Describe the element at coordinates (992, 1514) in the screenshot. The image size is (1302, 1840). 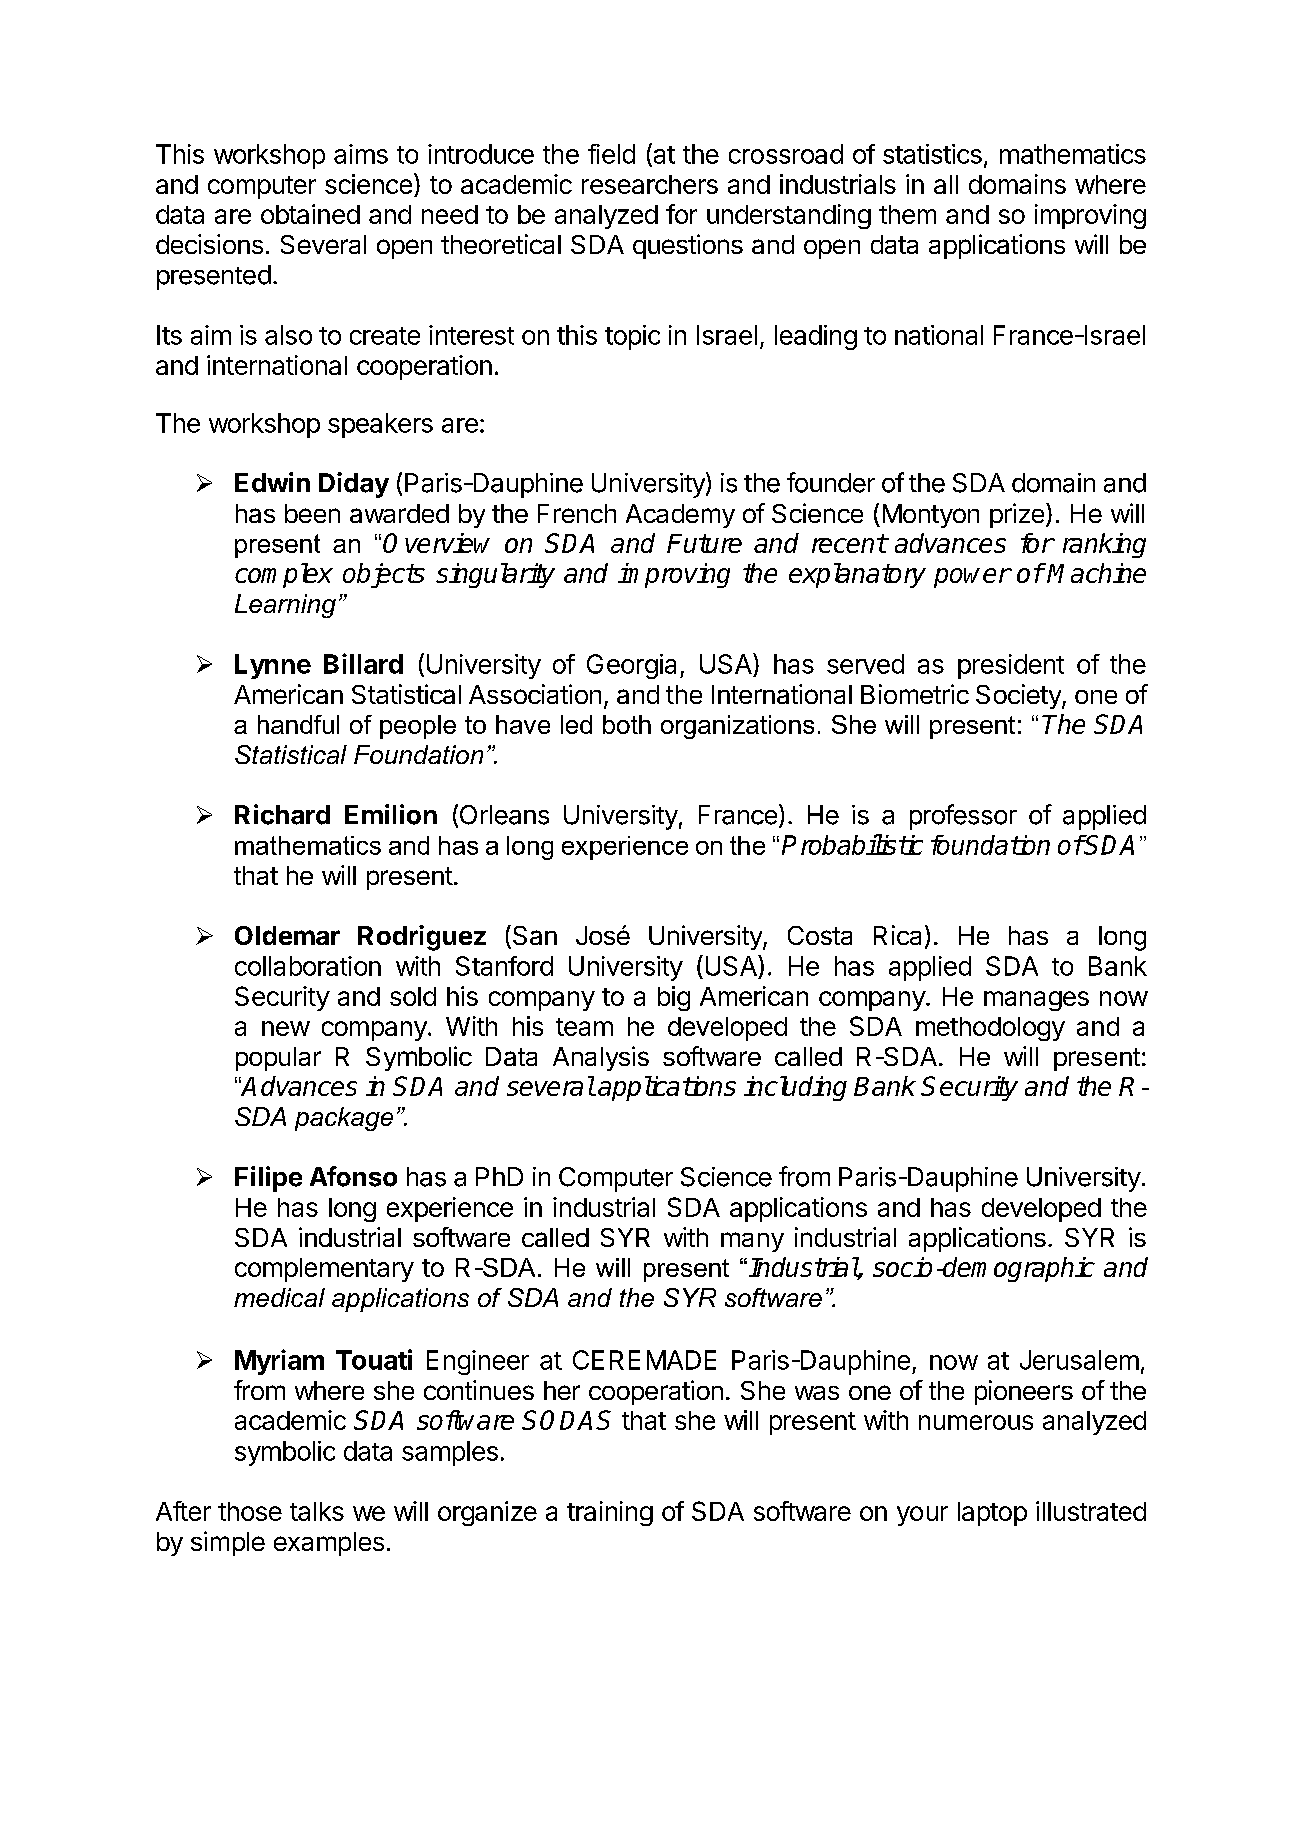
I see `laptop` at that location.
